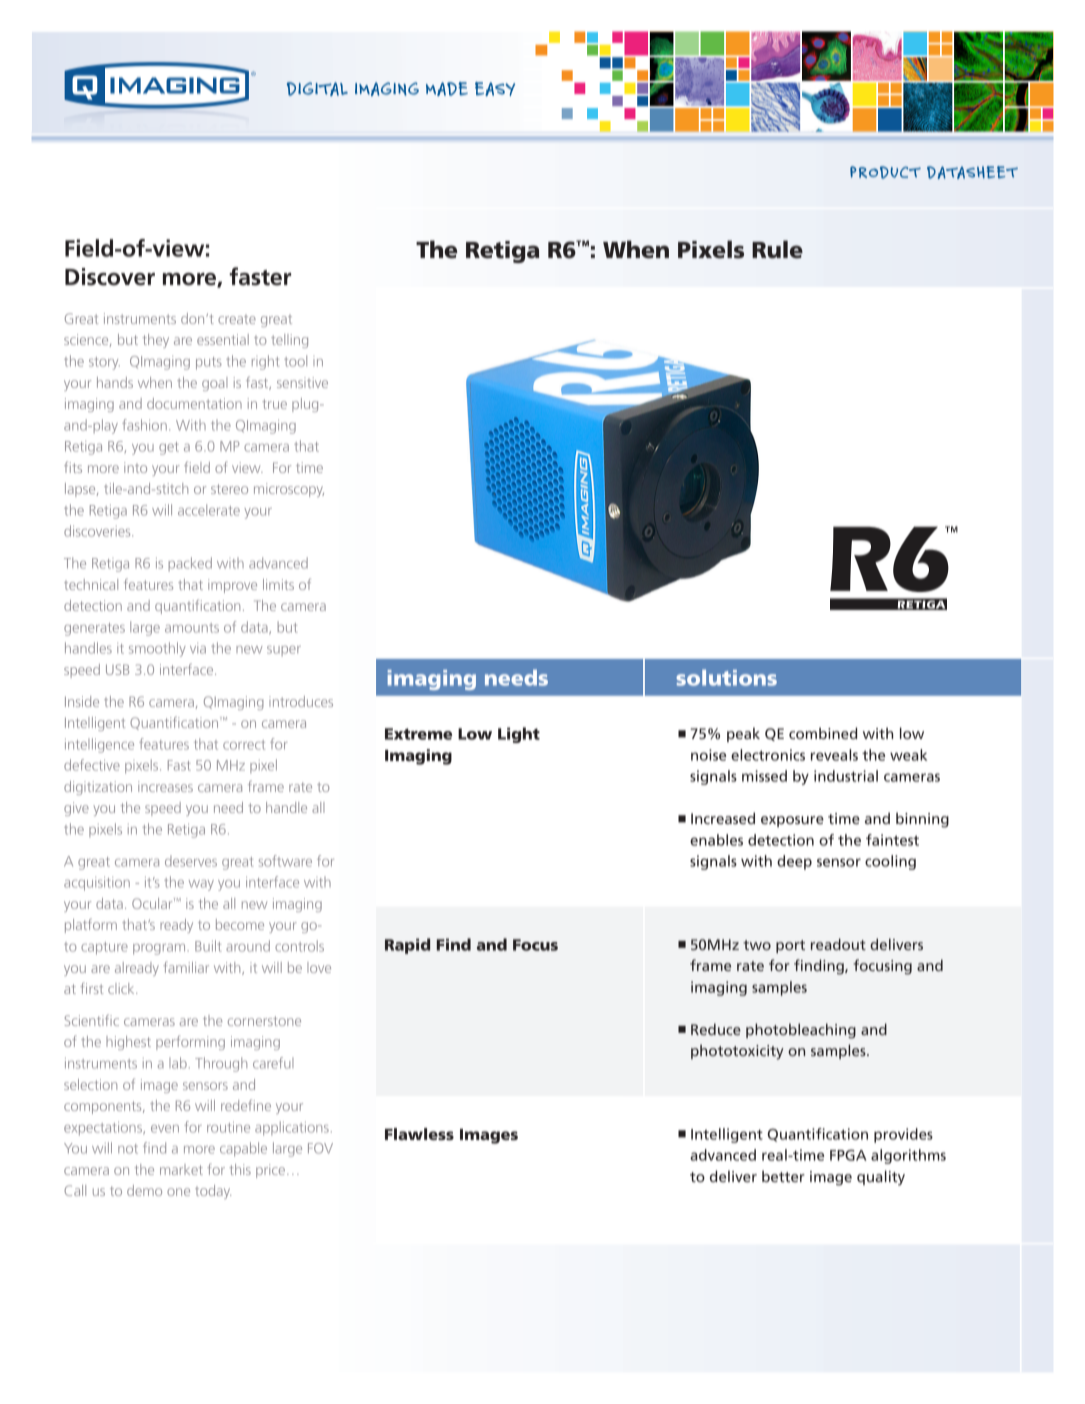 This document has width=1085, height=1404. Describe the element at coordinates (159, 949) in the document. I see `program` at that location.
